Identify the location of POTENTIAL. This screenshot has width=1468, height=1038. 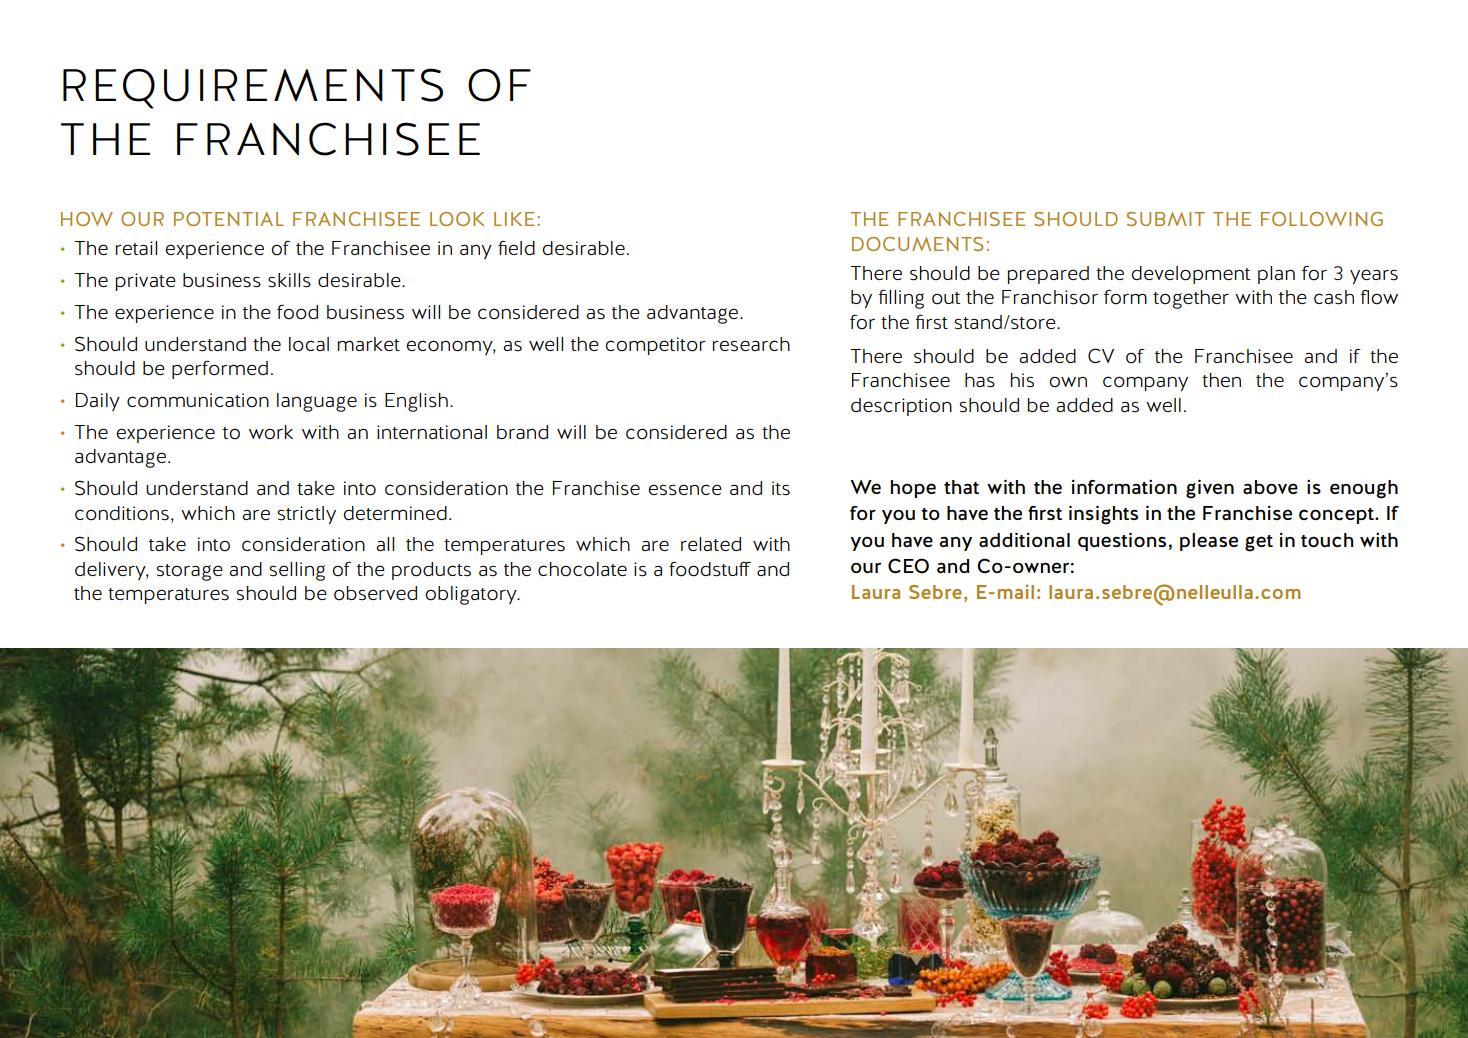
(229, 219).
